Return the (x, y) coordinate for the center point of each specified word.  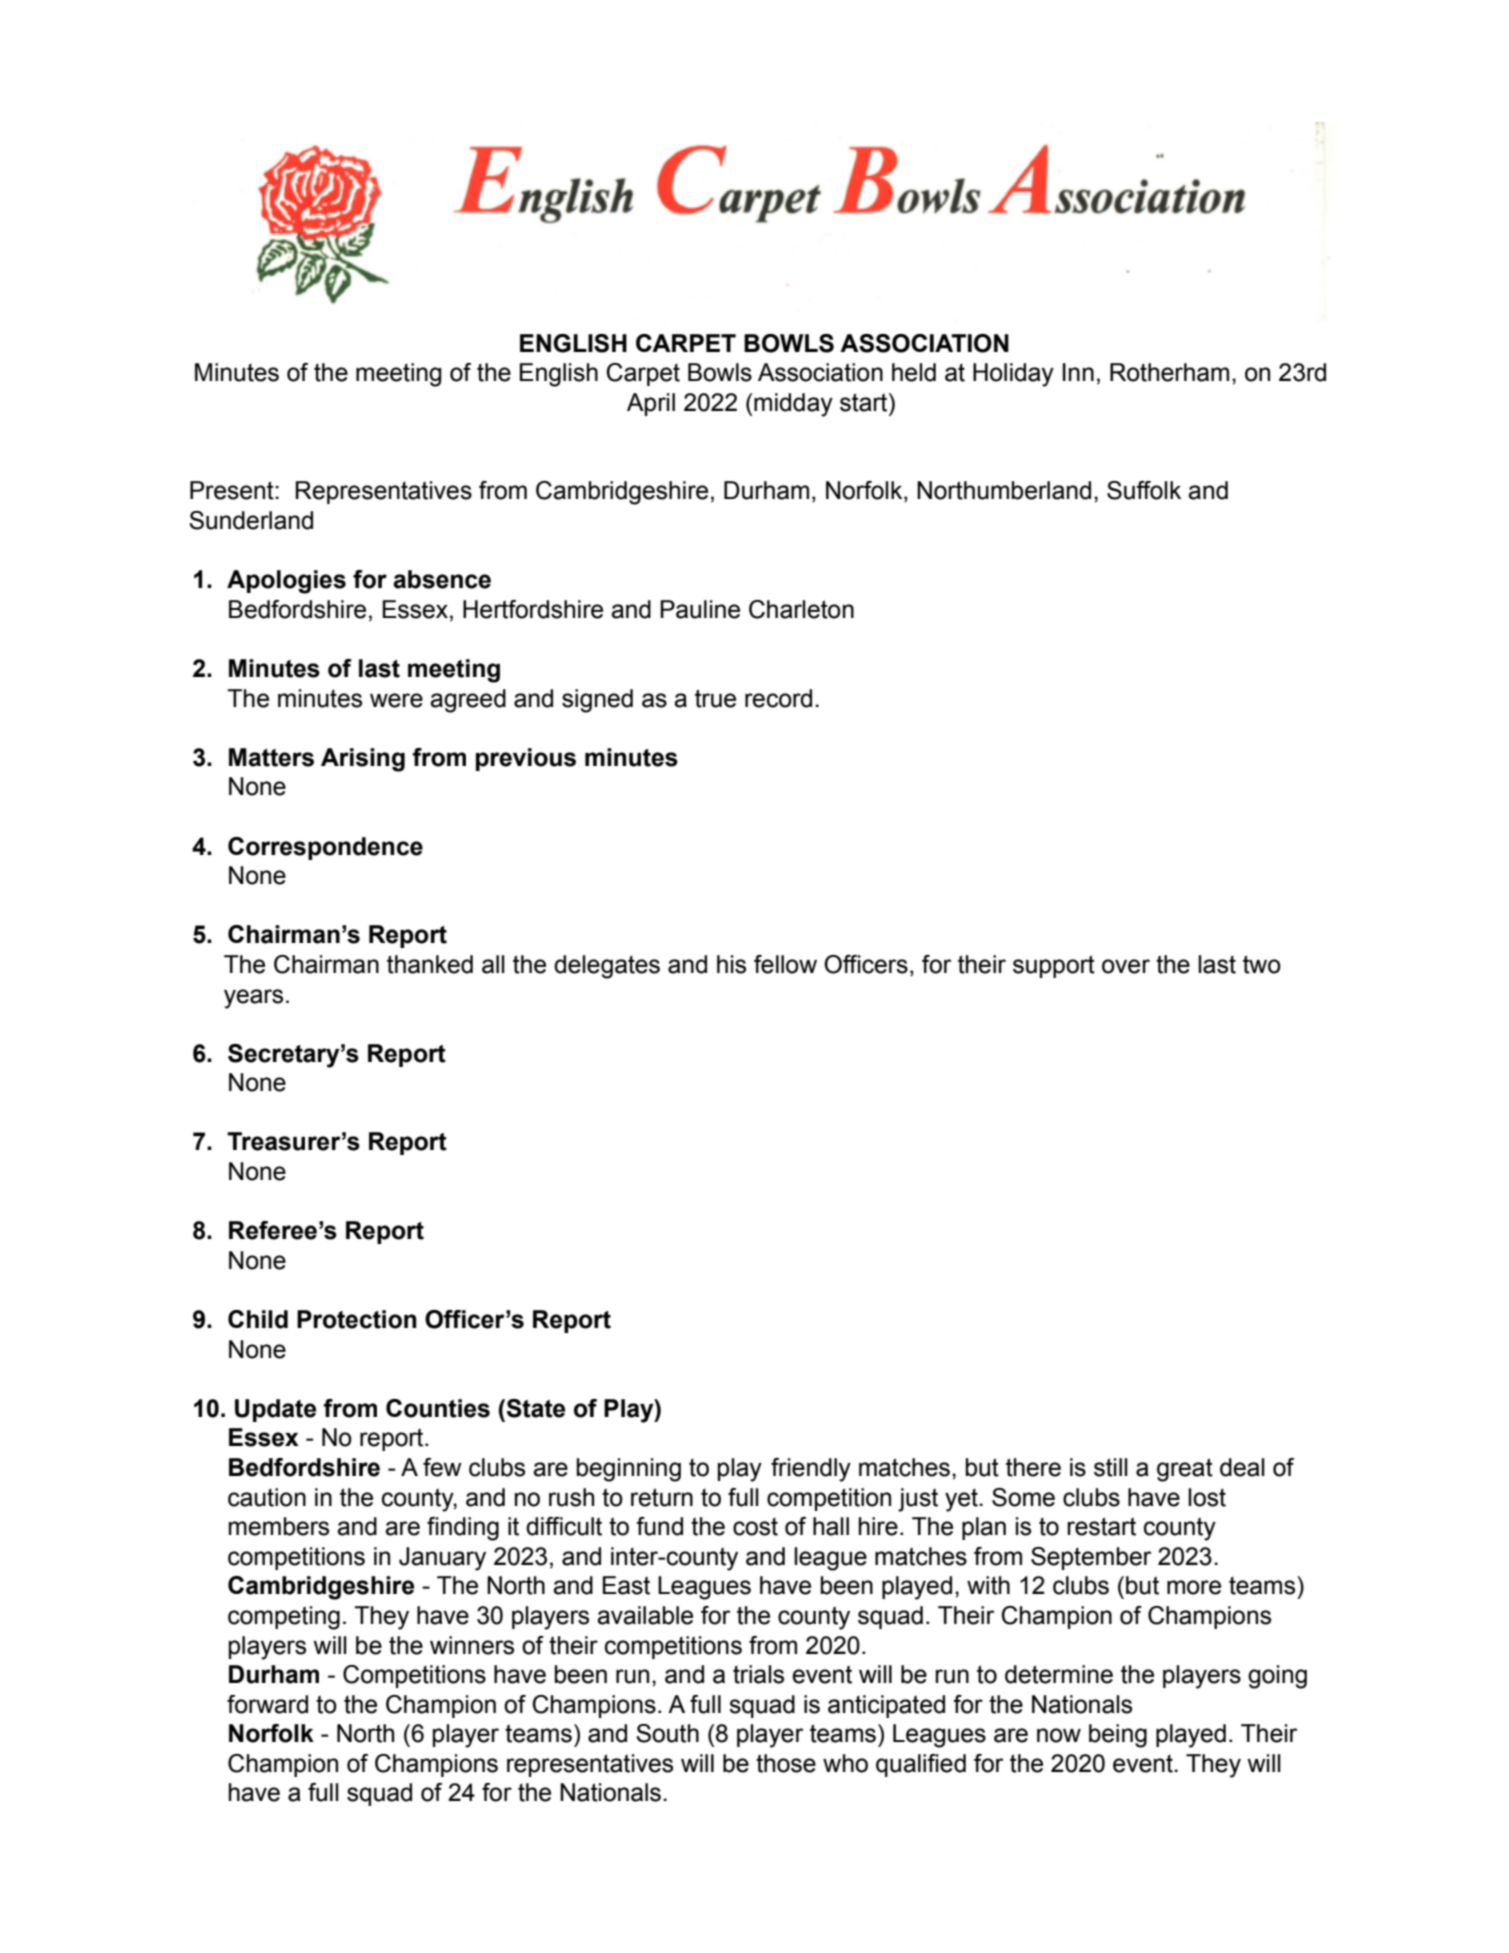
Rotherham (1169, 372)
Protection (357, 1319)
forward (267, 1704)
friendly (811, 1470)
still (1111, 1467)
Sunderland (251, 520)
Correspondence (325, 848)
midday (793, 405)
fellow (785, 964)
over (1126, 966)
